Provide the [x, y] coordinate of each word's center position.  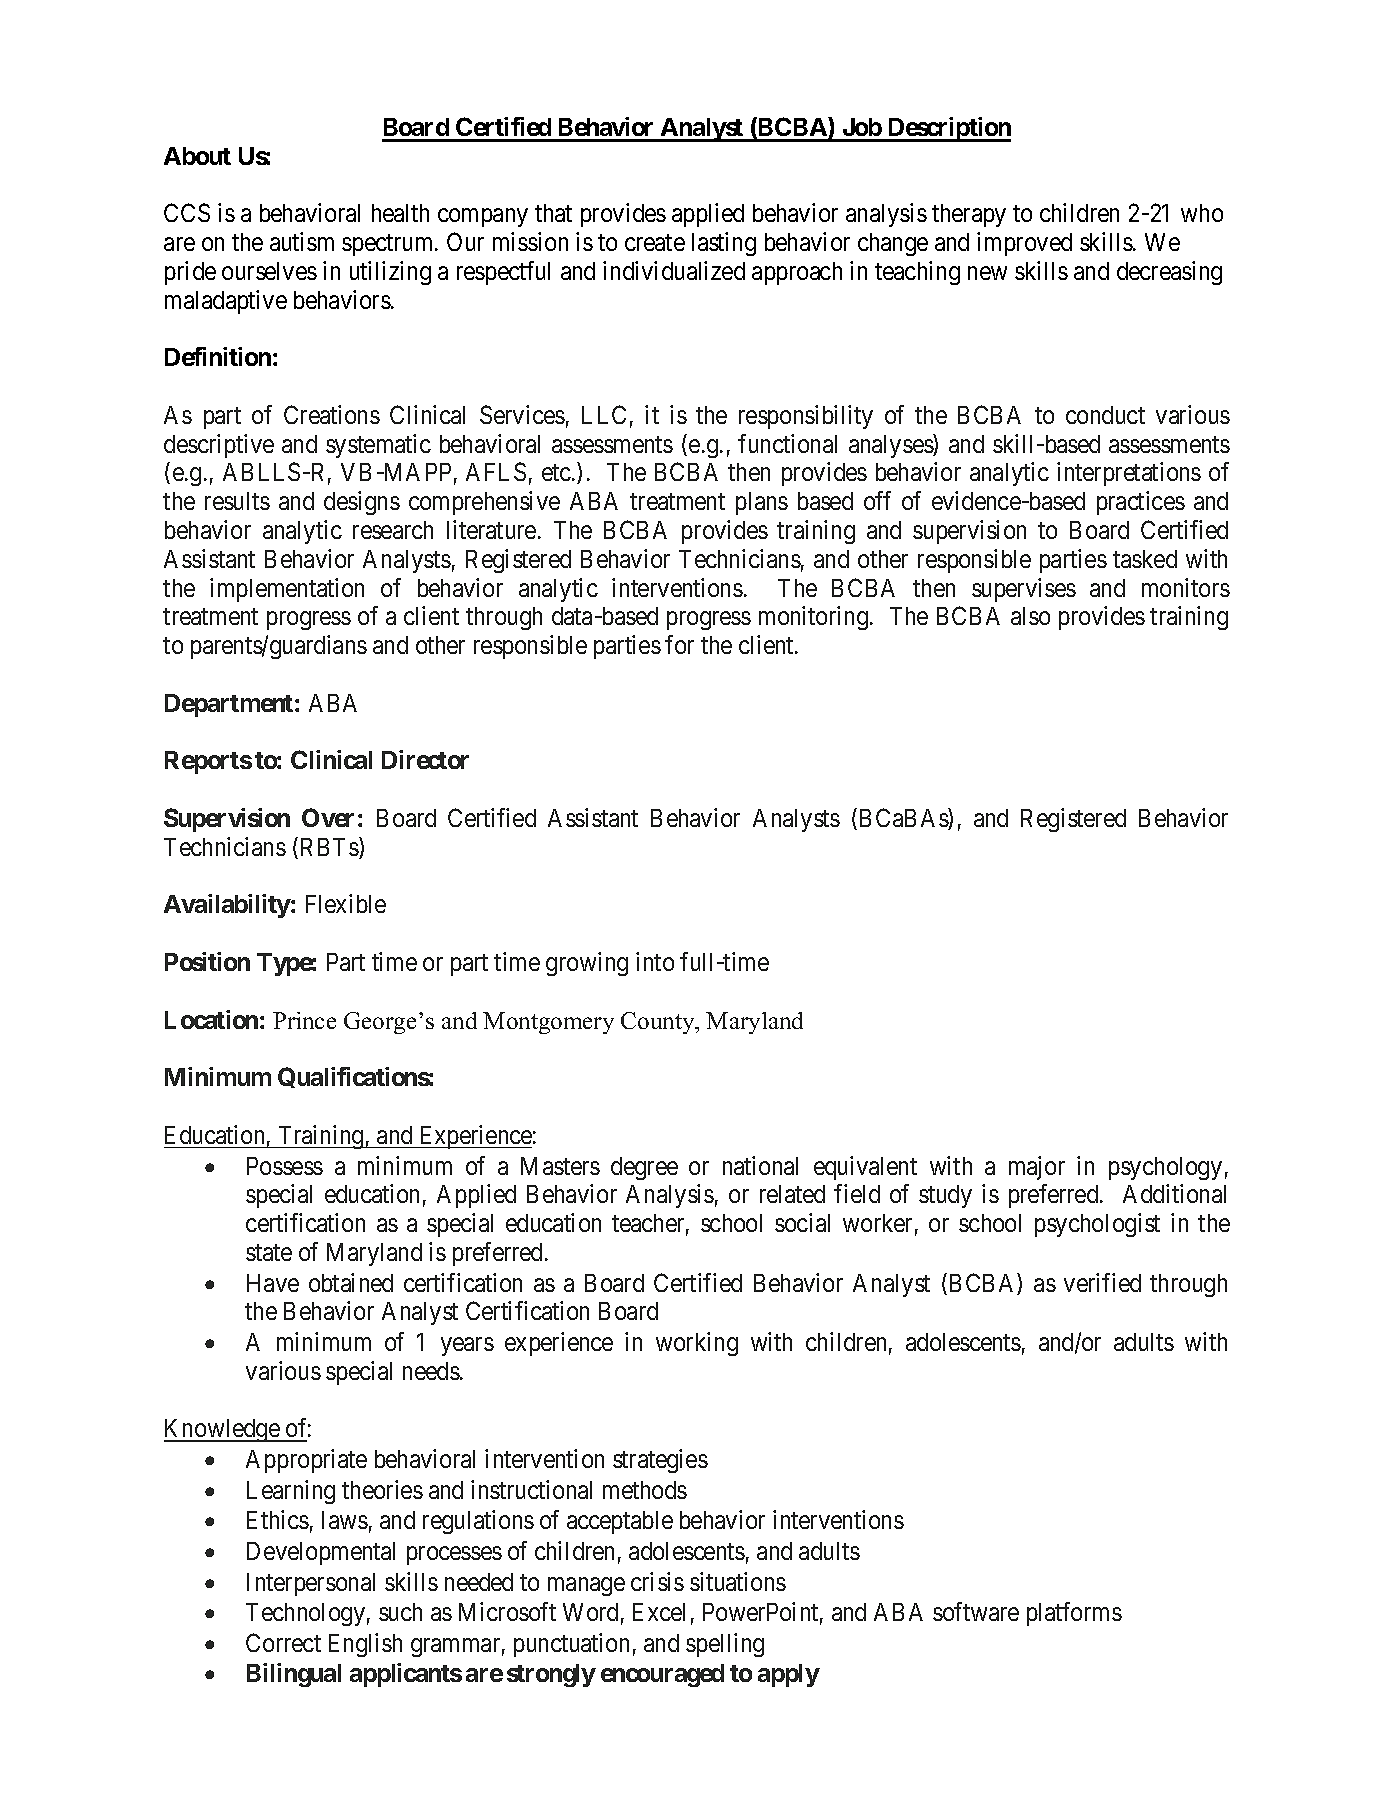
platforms [1074, 1614]
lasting [724, 244]
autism [302, 241]
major [1037, 1168]
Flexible [346, 903]
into [655, 961]
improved [1024, 244]
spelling [725, 1645]
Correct [283, 1642]
